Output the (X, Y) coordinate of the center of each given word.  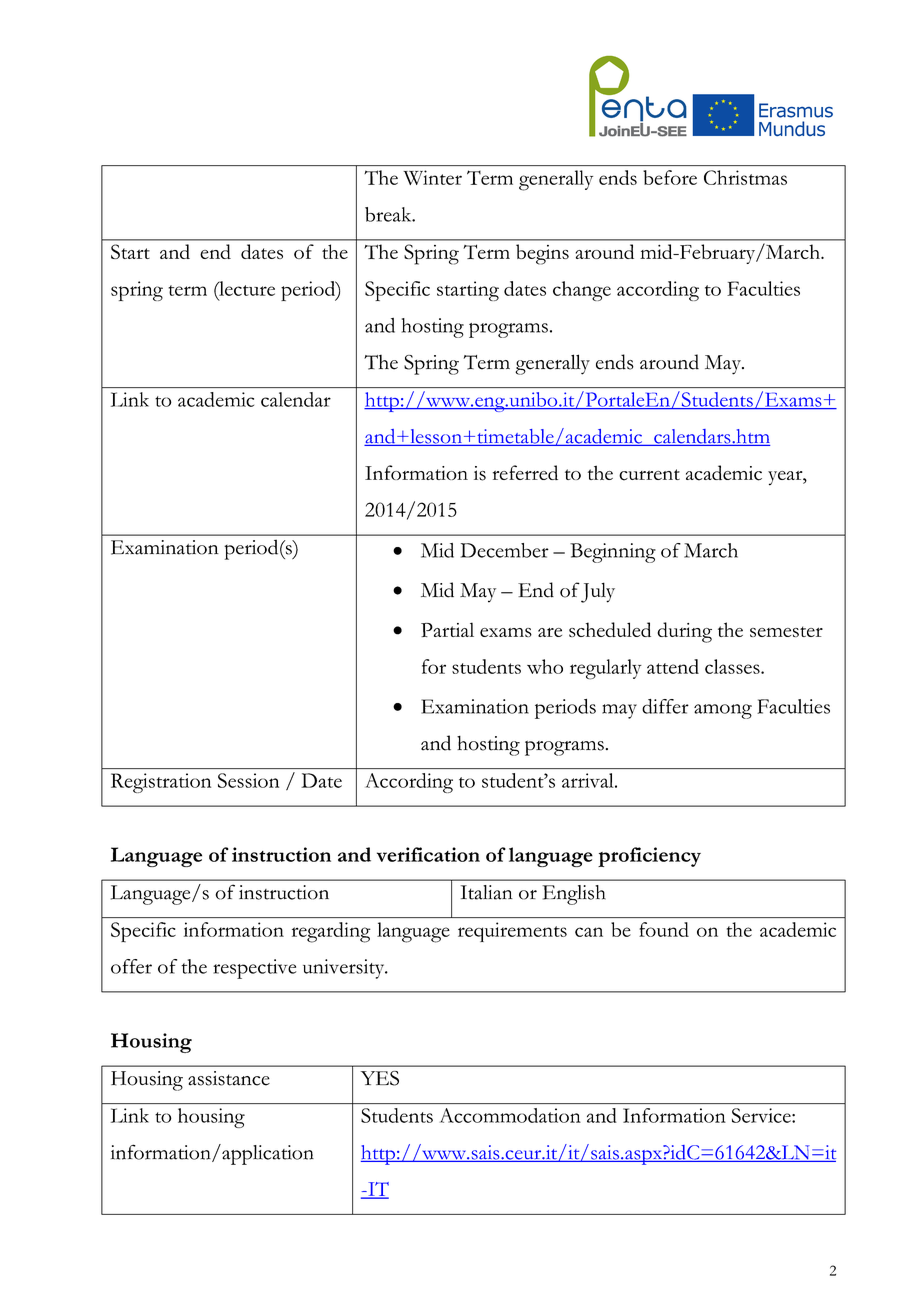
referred (525, 472)
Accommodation (510, 1115)
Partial (447, 629)
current (649, 475)
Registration (161, 783)
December (505, 550)
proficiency (649, 857)
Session (248, 780)
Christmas (745, 177)
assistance (229, 1078)
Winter (432, 177)
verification (428, 854)
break (389, 214)
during (684, 632)
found (664, 929)
